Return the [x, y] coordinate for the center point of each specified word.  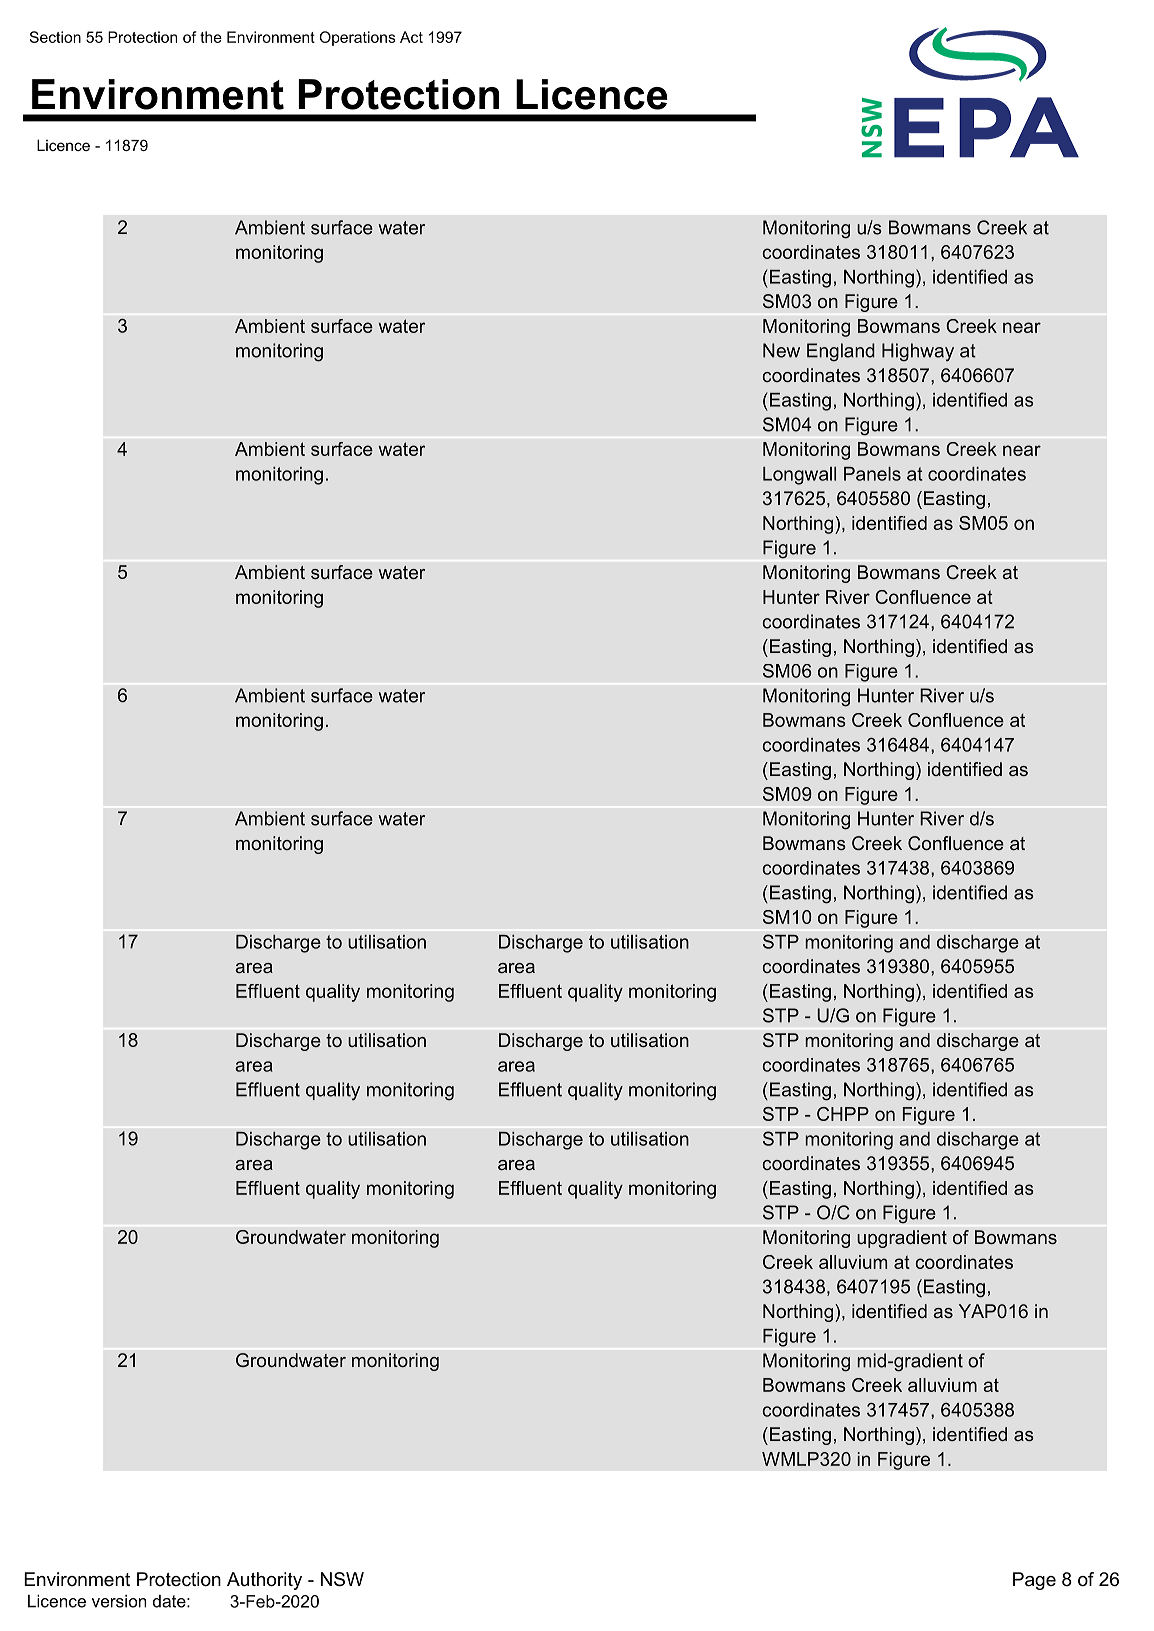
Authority [264, 1581]
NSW [342, 1579]
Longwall [799, 476]
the [211, 37]
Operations [357, 38]
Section [55, 37]
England [841, 352]
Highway [918, 352]
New [781, 350]
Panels [872, 474]
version [119, 1601]
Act [411, 37]
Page [1034, 1581]
